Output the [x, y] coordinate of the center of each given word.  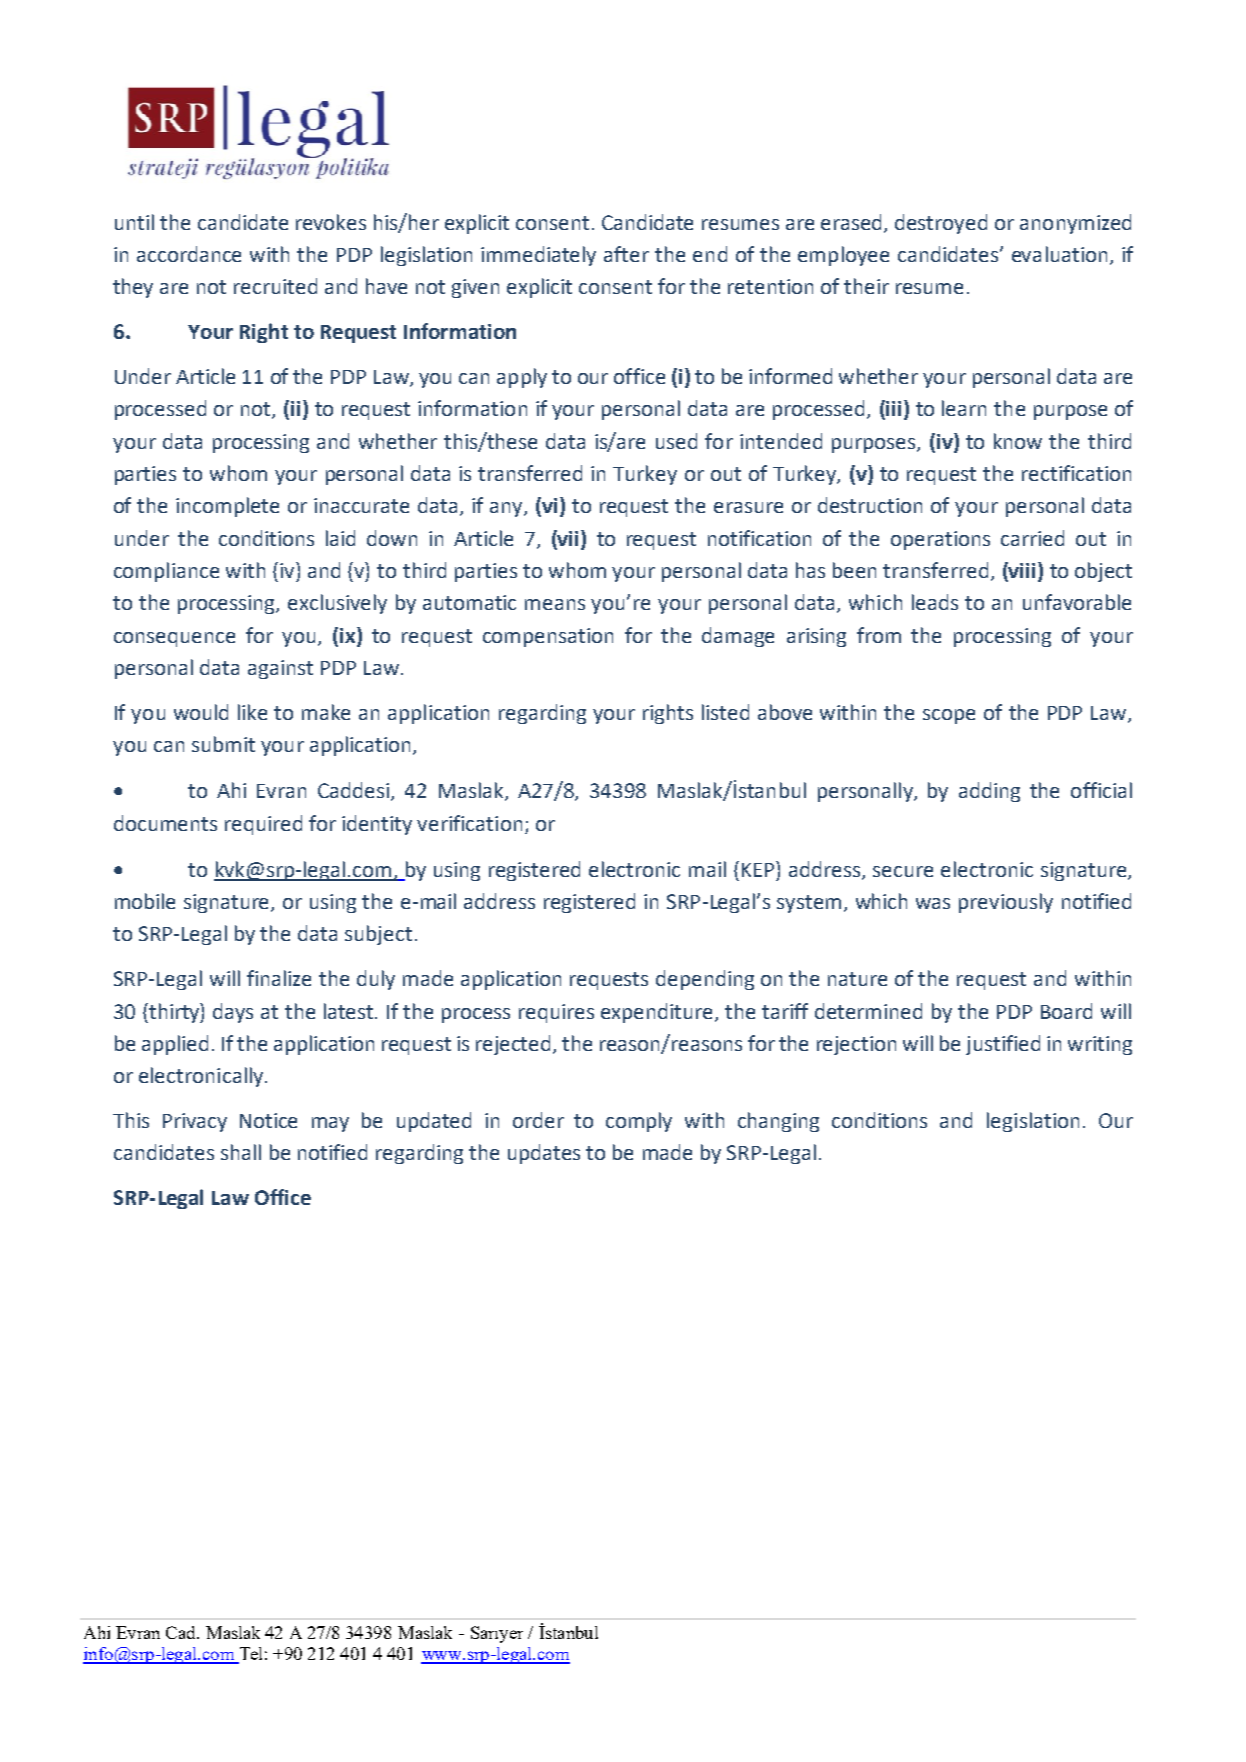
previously [1006, 903]
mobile [145, 901]
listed [725, 712]
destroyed [941, 224]
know [1018, 441]
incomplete [227, 507]
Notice [268, 1120]
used [676, 441]
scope [949, 716]
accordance [189, 254]
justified [1003, 1045]
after [626, 254]
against [280, 669]
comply [639, 1122]
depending [705, 980]
